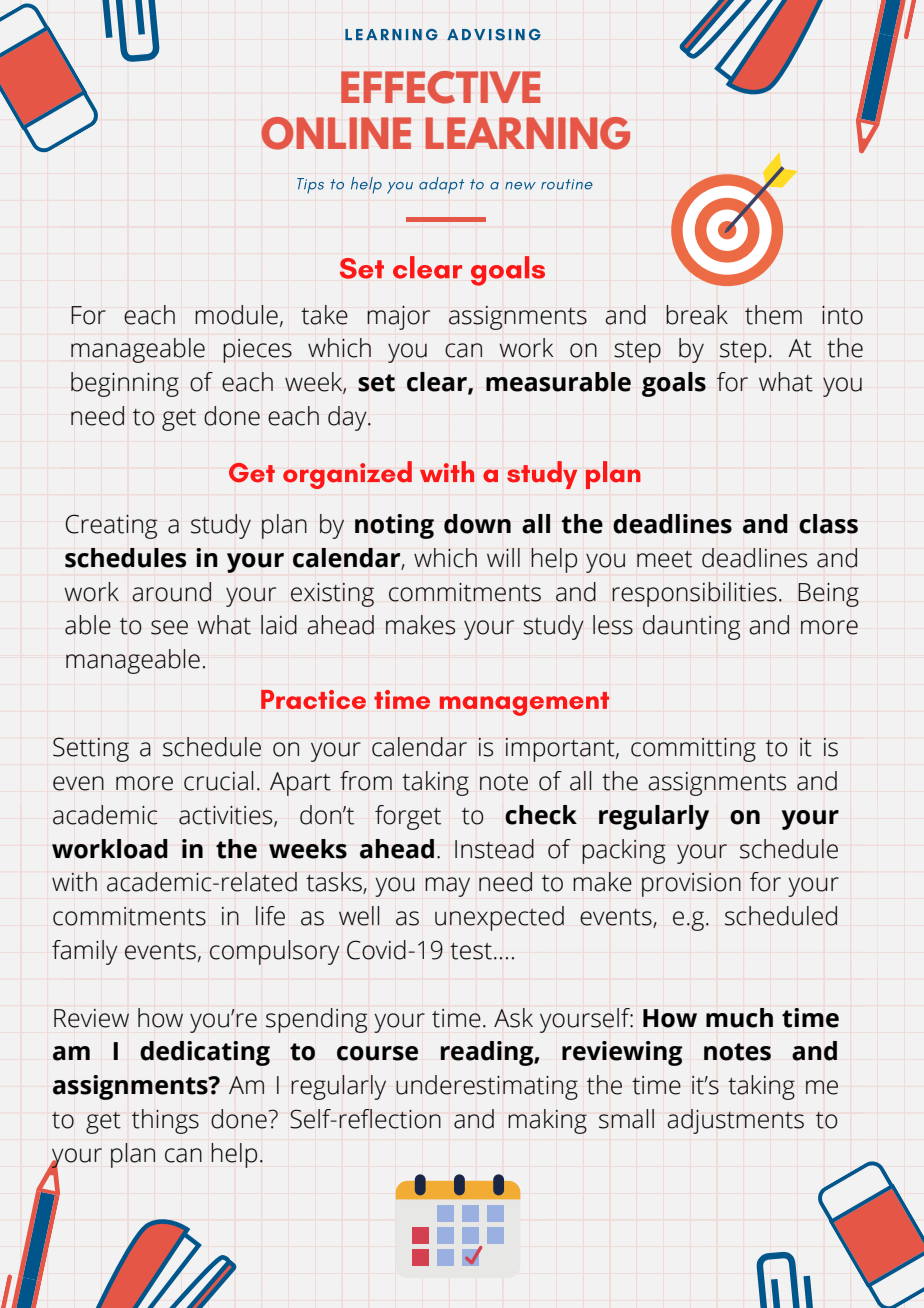 This screenshot has width=924, height=1308. What do you see at coordinates (691, 885) in the screenshot?
I see `provision` at bounding box center [691, 885].
